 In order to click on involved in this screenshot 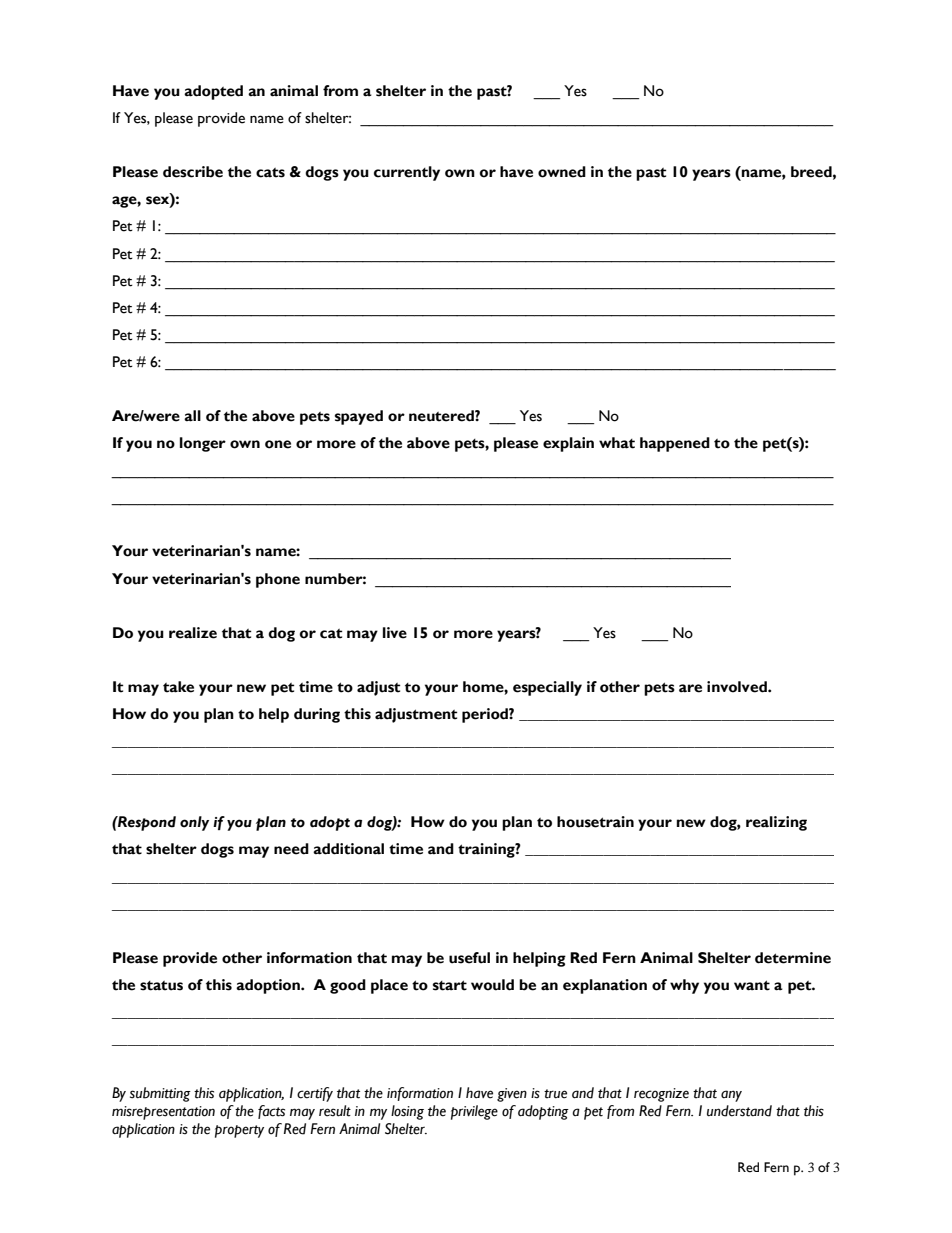, I will do `click(738, 687)`.
